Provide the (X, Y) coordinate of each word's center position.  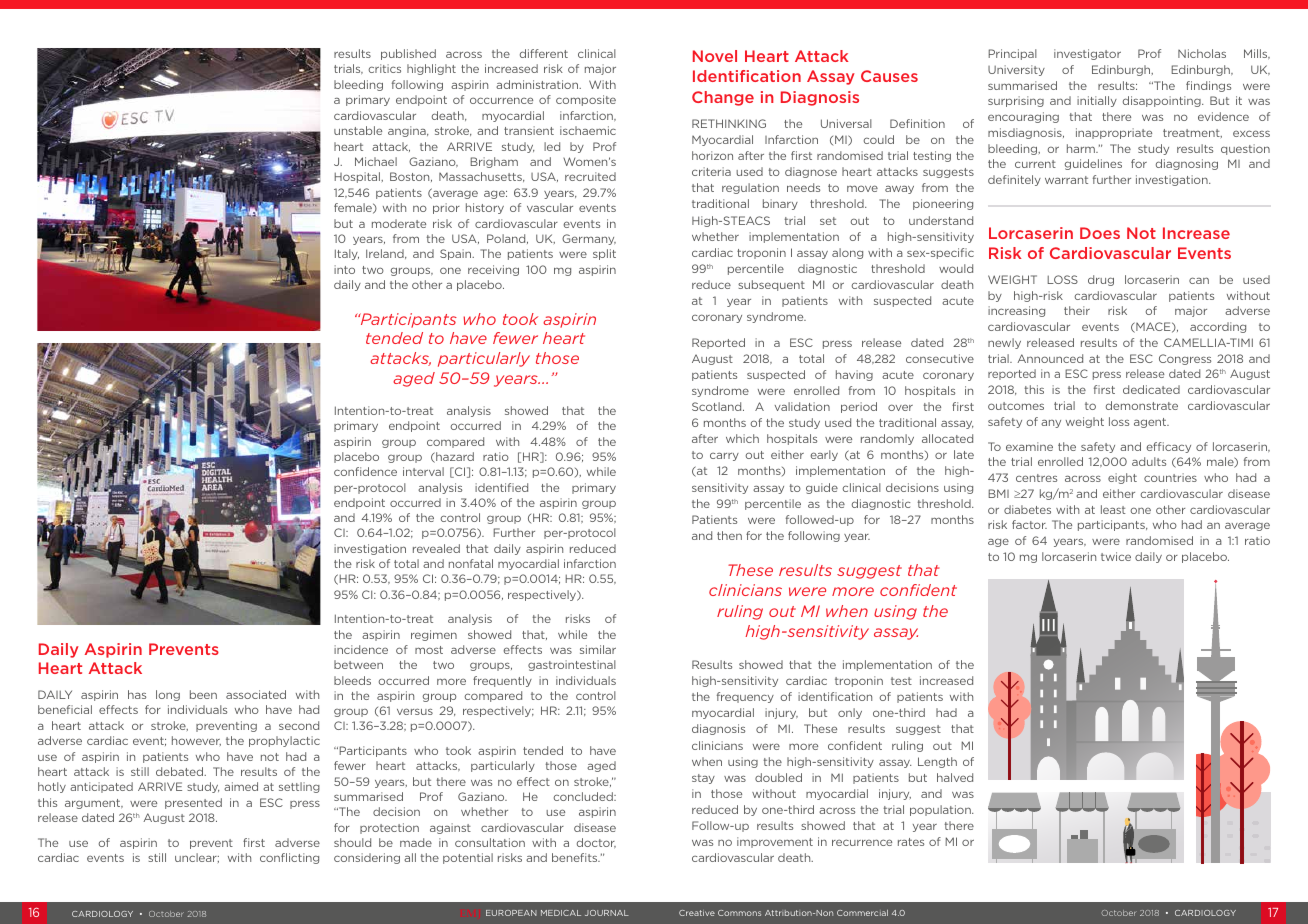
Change (723, 98)
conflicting (289, 858)
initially (1097, 101)
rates (911, 842)
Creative (697, 913)
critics (384, 68)
